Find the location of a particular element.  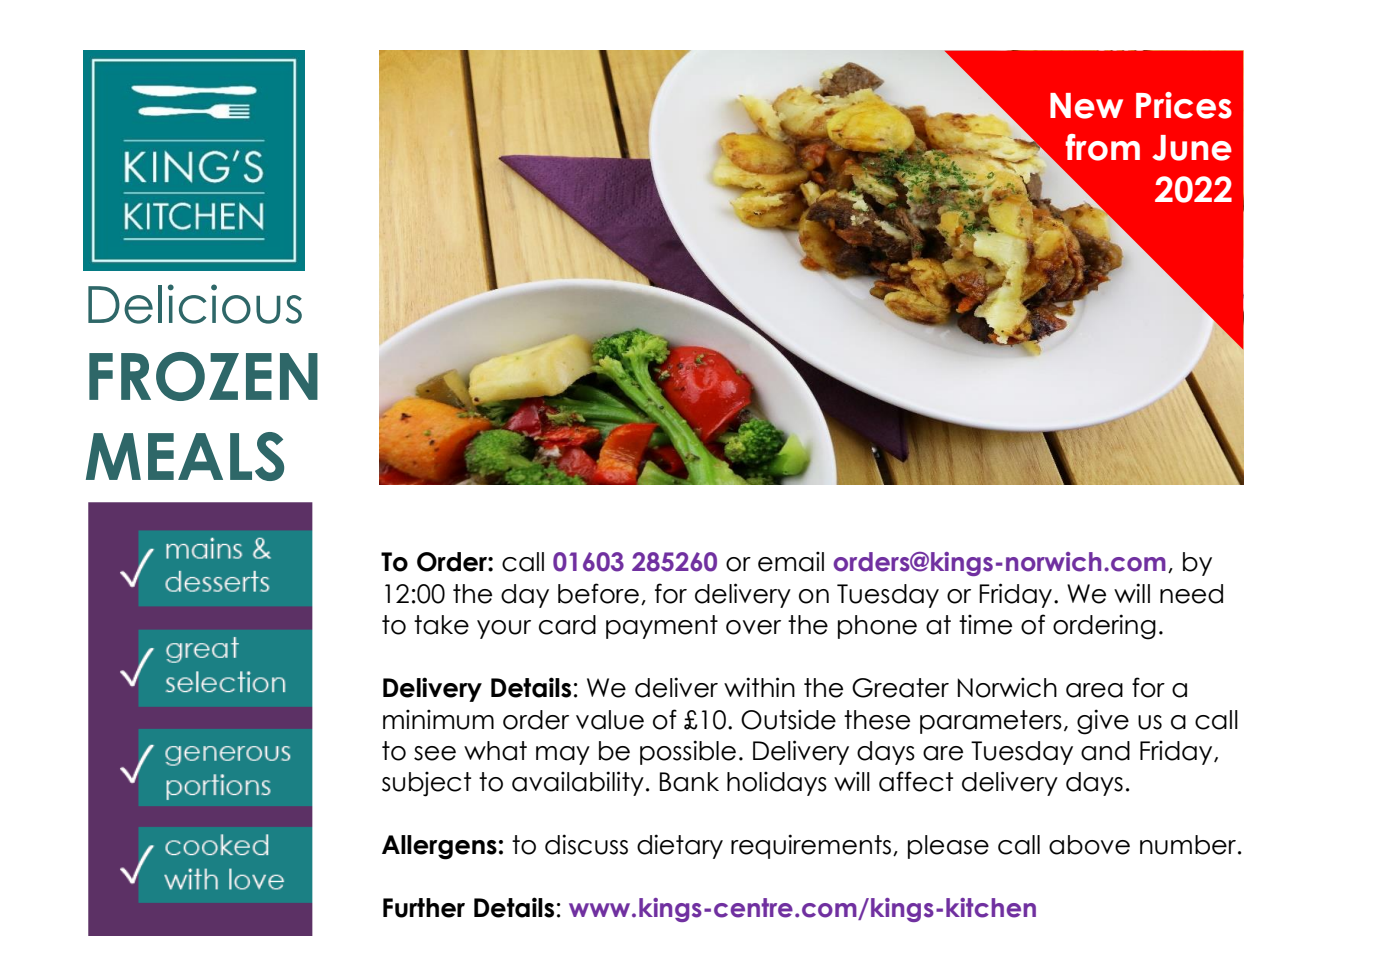

email is located at coordinates (791, 561).
